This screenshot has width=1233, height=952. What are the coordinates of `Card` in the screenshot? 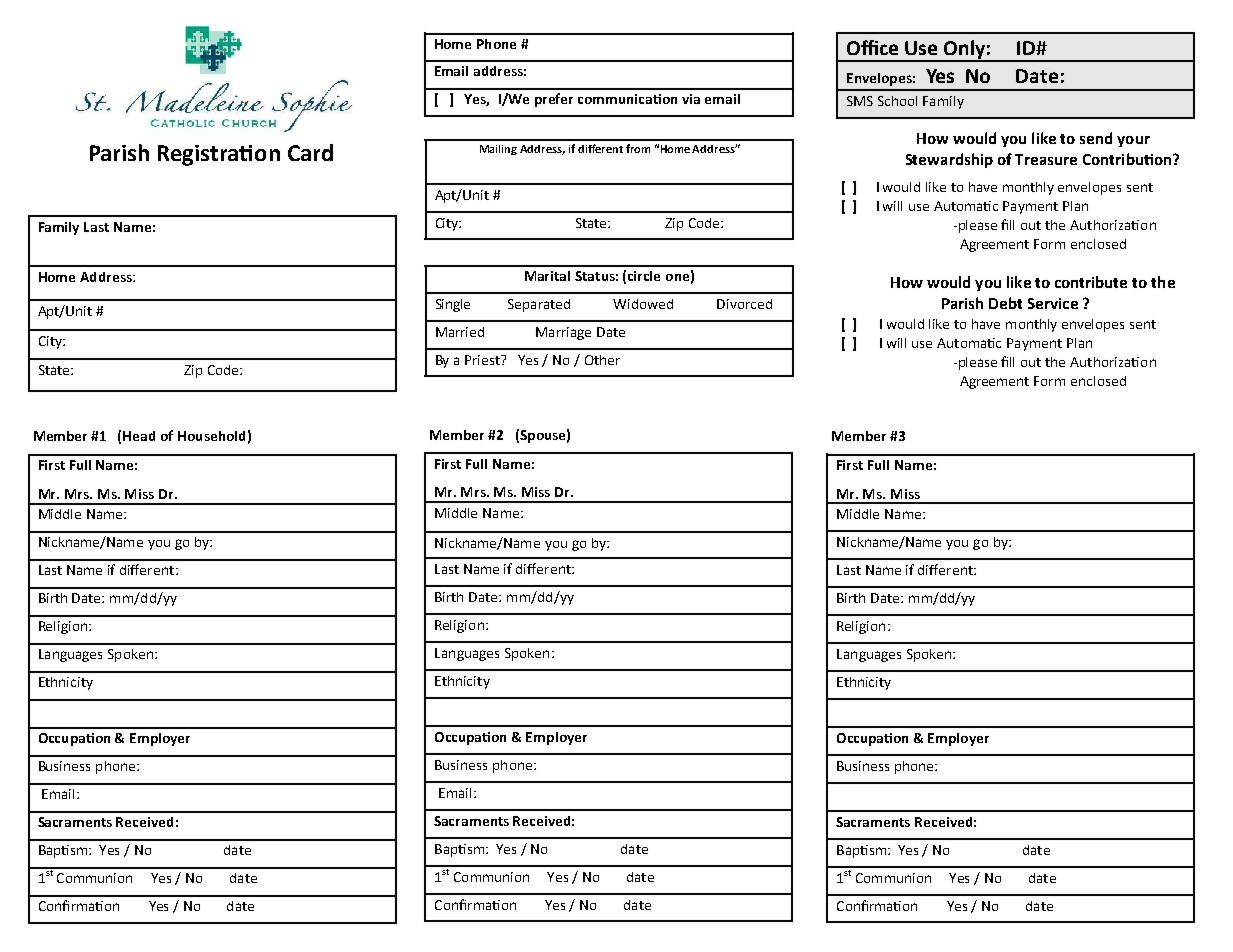 It's located at (310, 152).
